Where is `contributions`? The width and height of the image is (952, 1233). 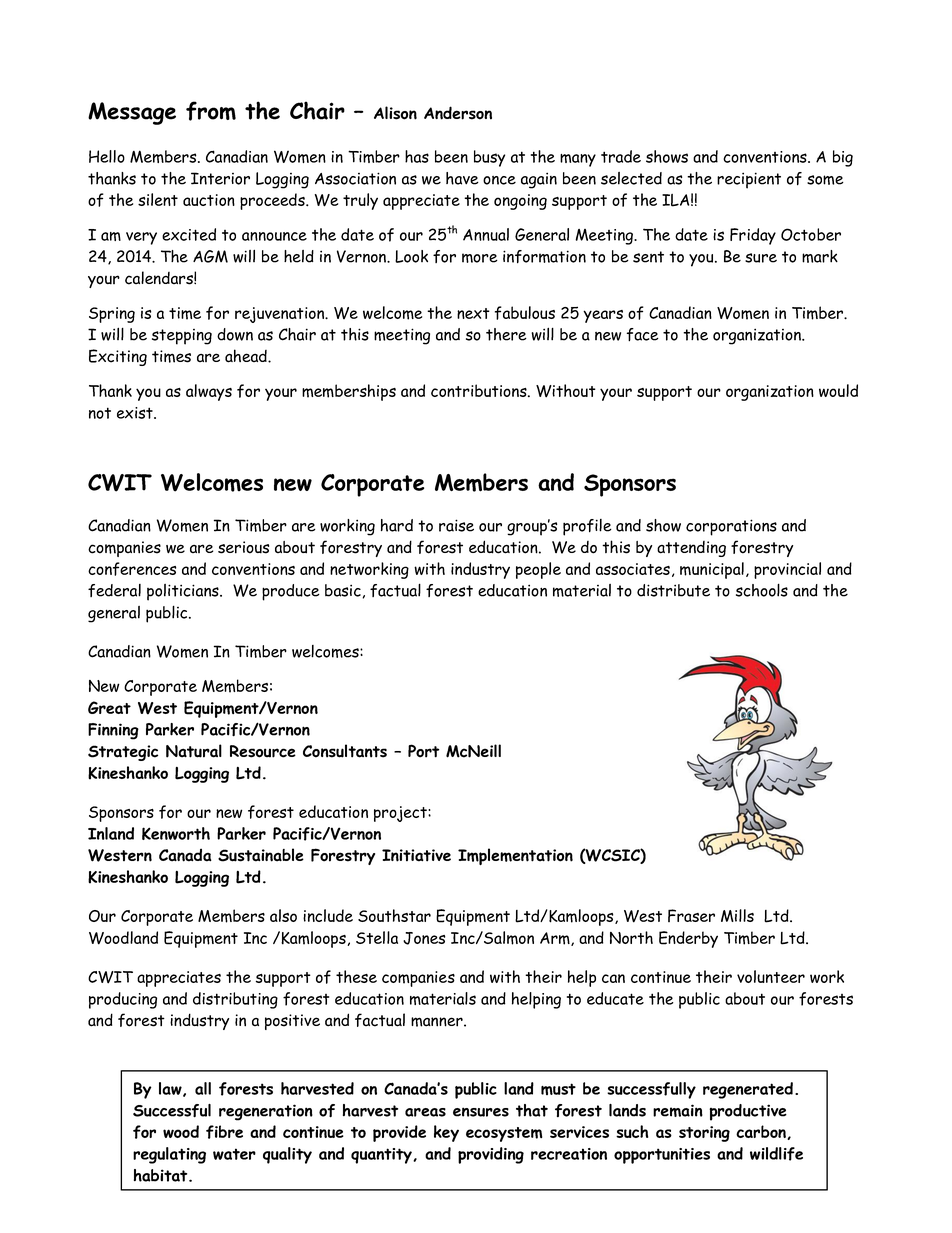
contributions is located at coordinates (480, 390).
